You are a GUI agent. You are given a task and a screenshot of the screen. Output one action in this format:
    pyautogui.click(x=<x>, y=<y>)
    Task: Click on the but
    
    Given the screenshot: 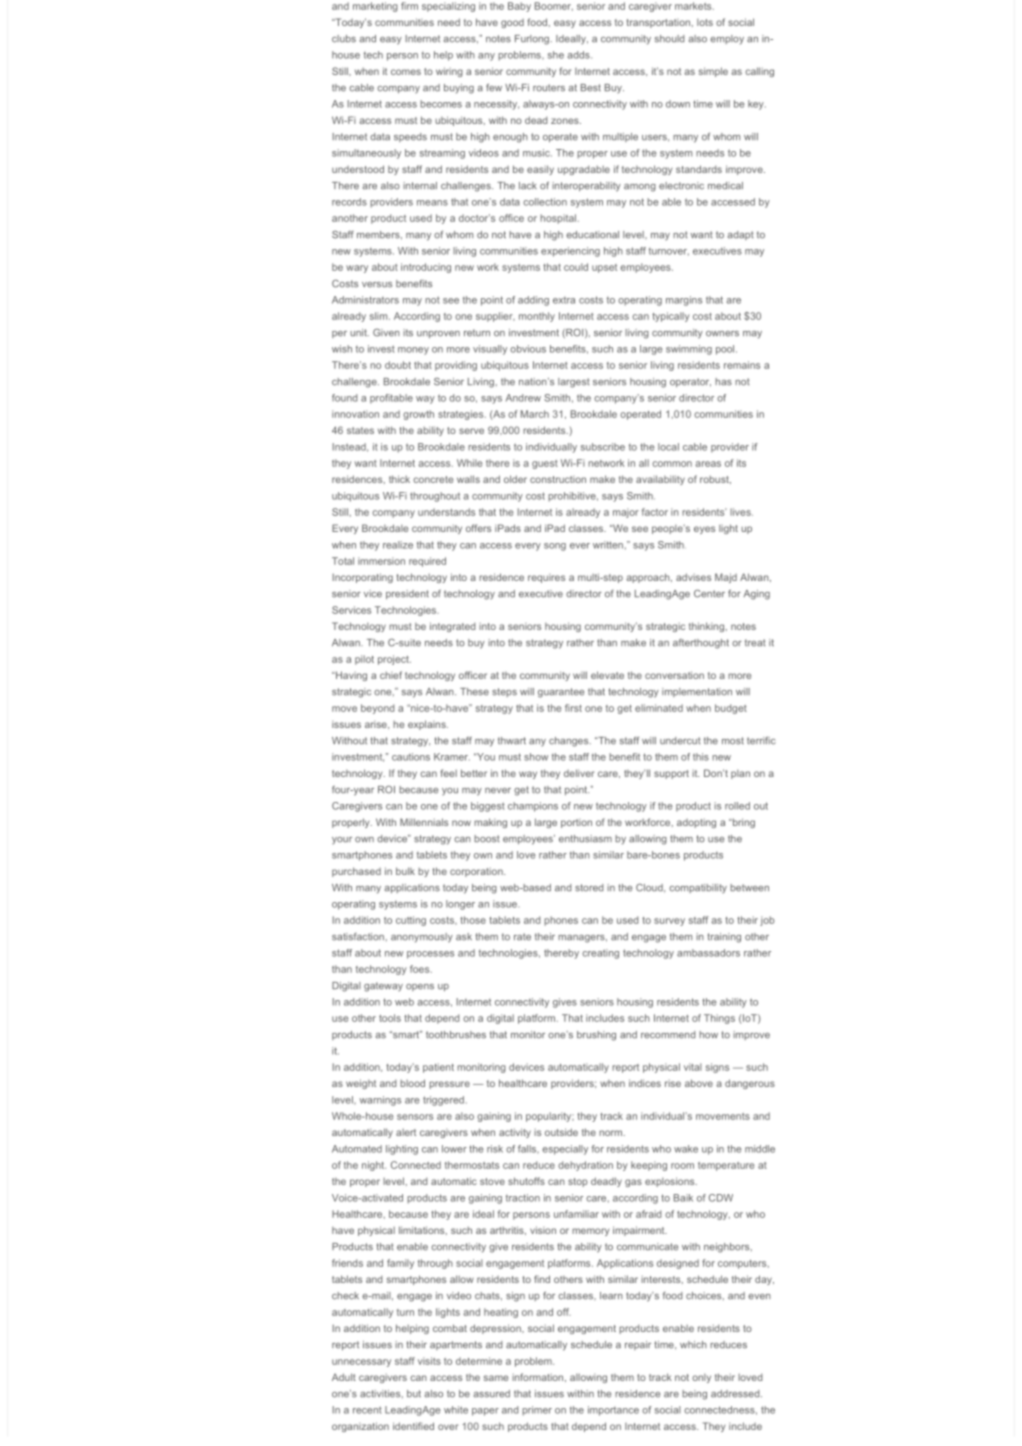 What is the action you would take?
    pyautogui.click(x=414, y=1394)
